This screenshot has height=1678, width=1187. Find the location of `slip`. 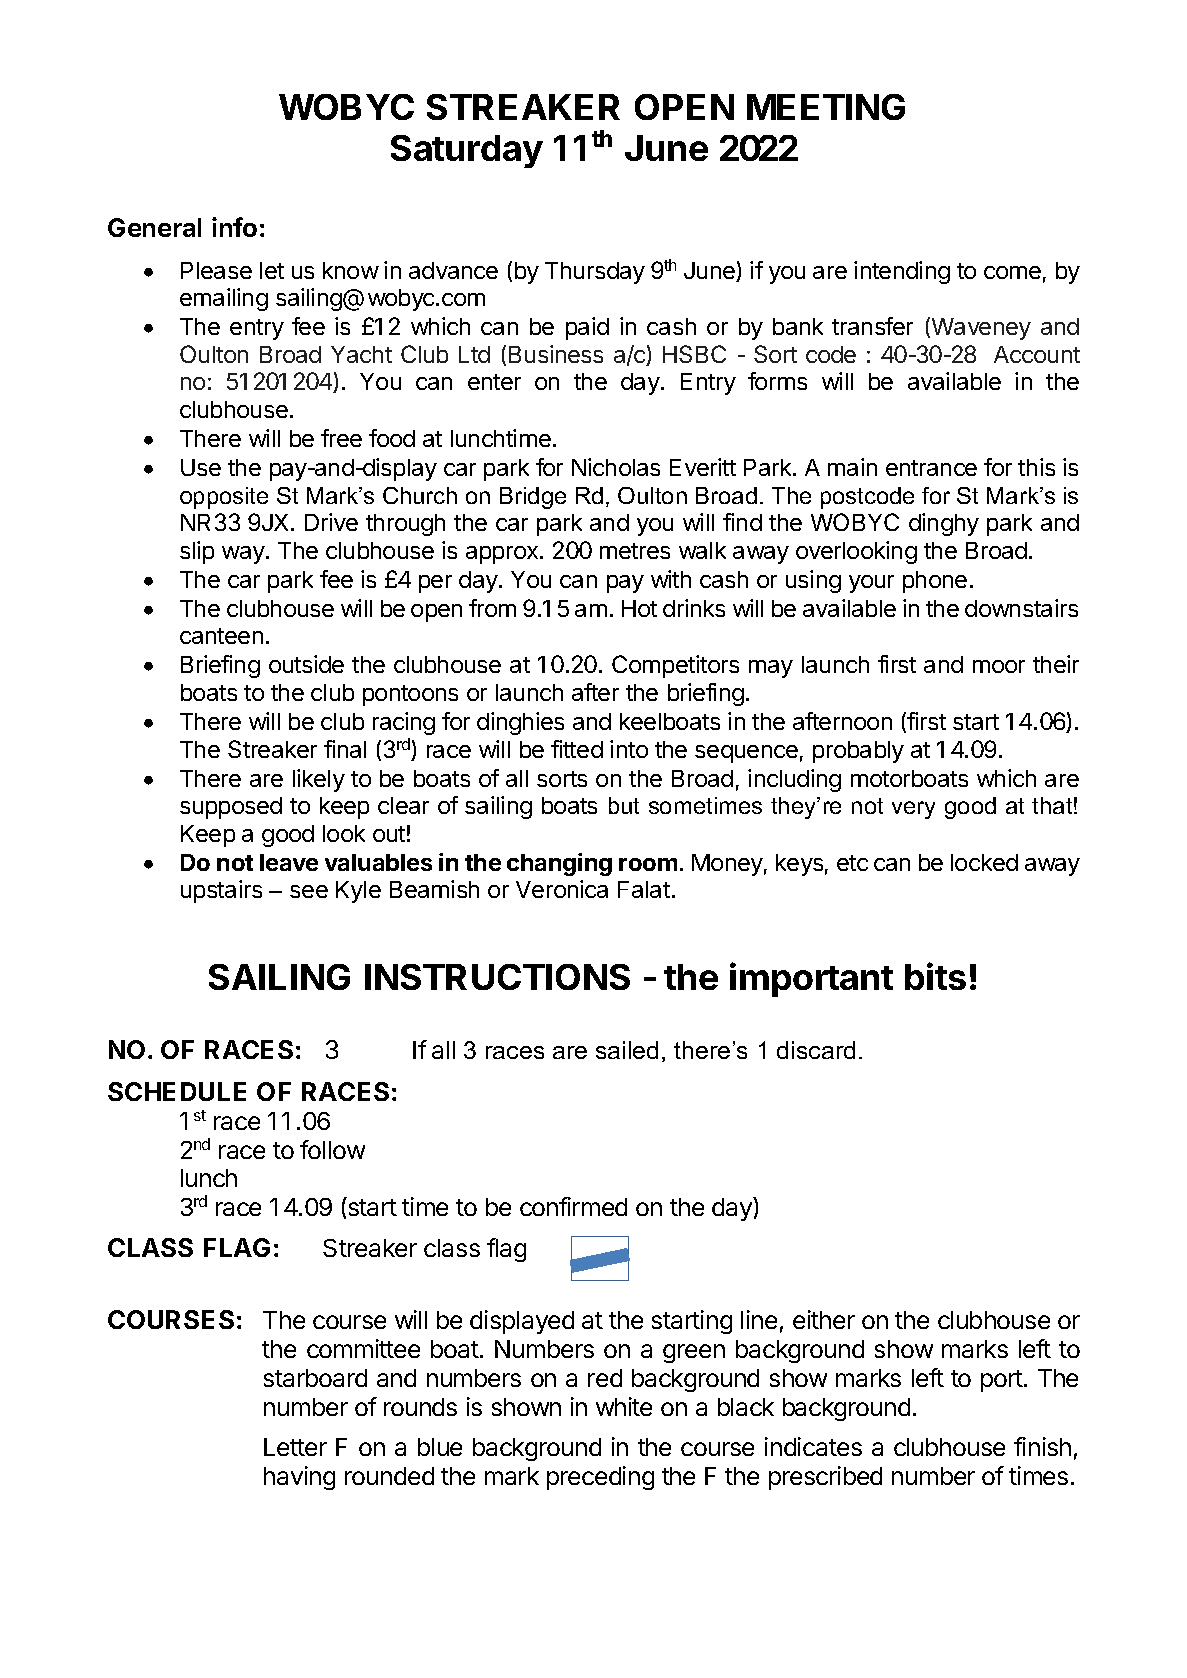

slip is located at coordinates (197, 552).
